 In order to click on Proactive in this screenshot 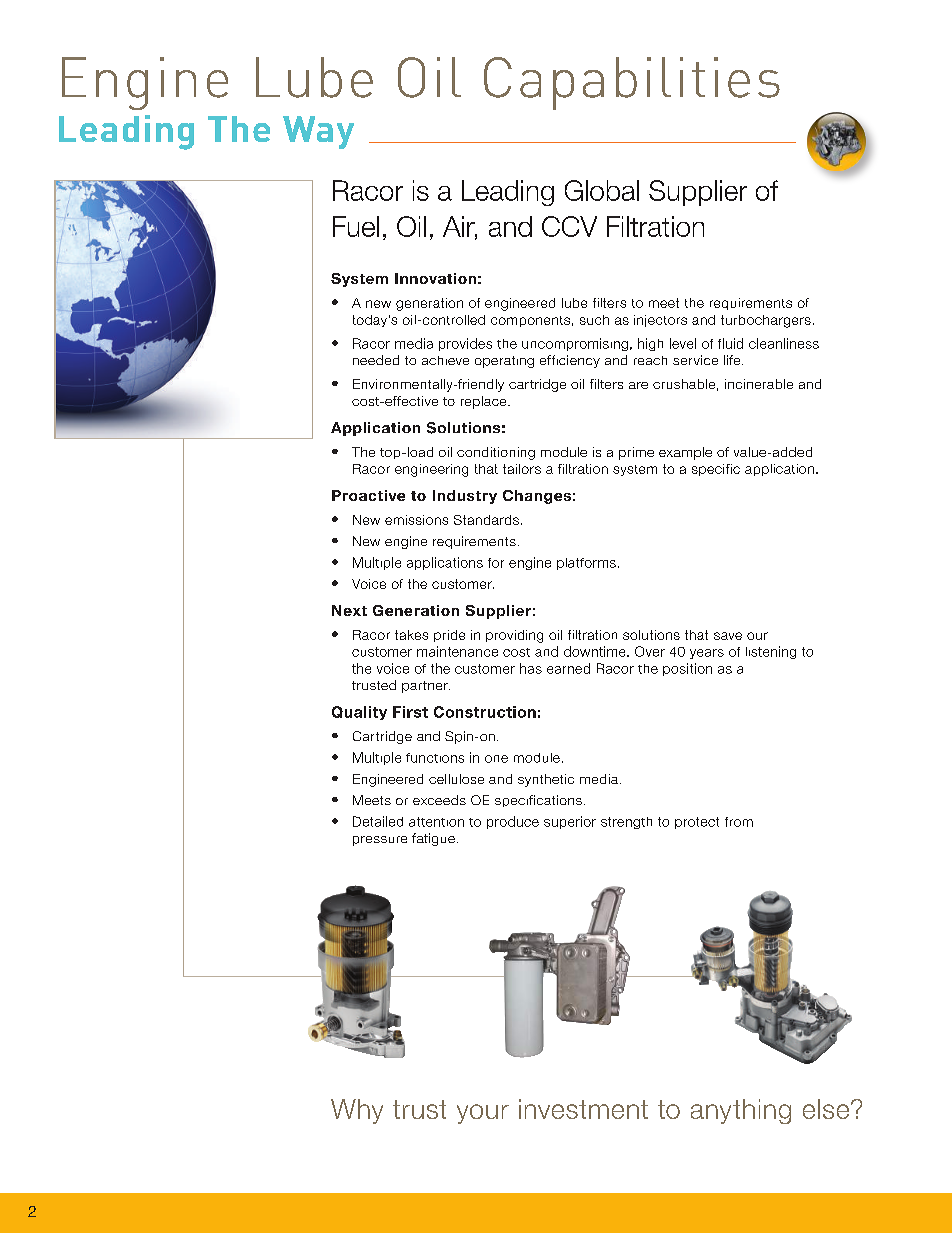, I will do `click(368, 495)`.
